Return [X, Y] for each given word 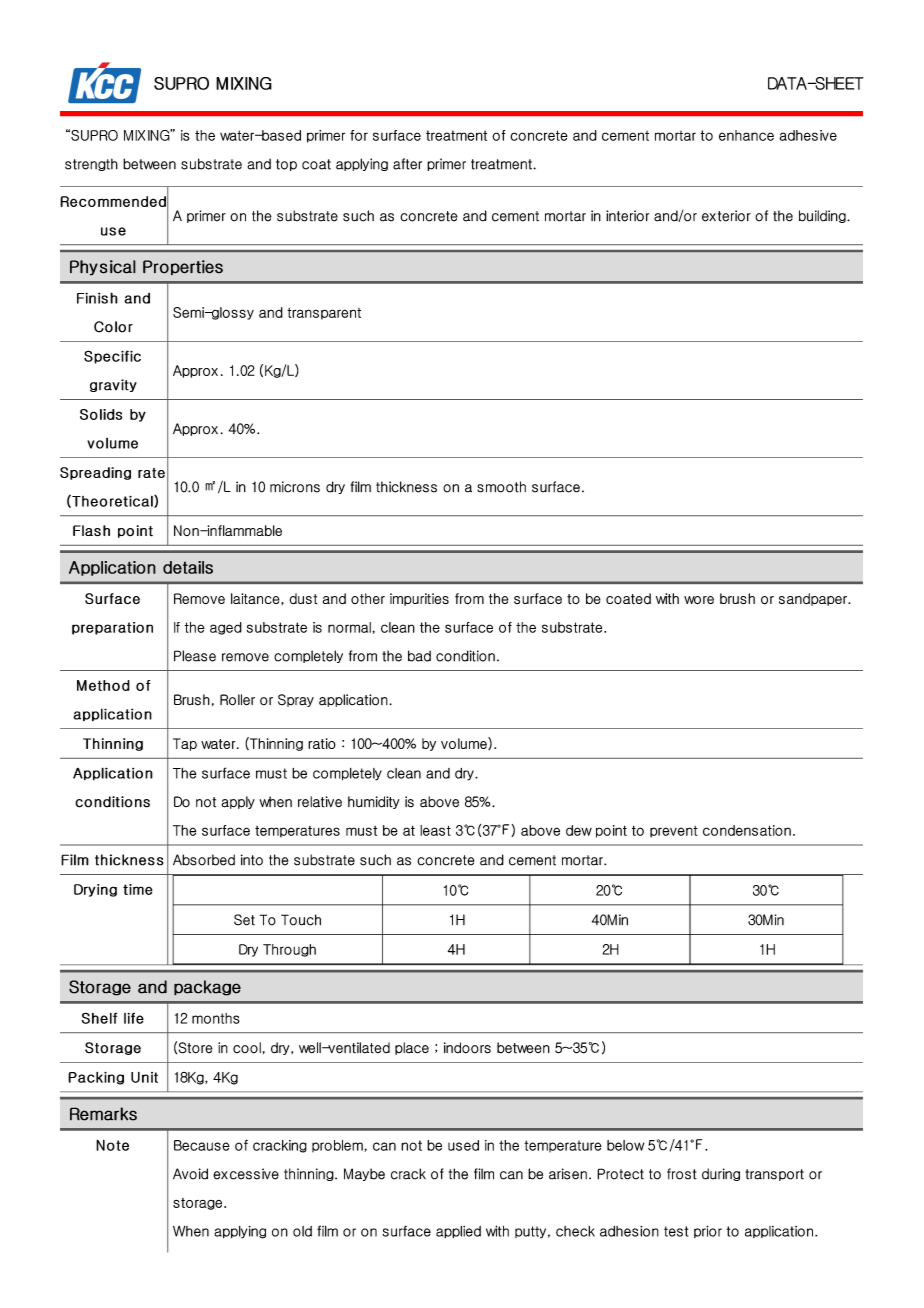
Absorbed [204, 860]
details [188, 567]
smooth [501, 487]
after [407, 164]
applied [458, 1232]
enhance [746, 135]
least [435, 830]
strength [91, 164]
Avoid [190, 1174]
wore [699, 600]
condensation [747, 830]
